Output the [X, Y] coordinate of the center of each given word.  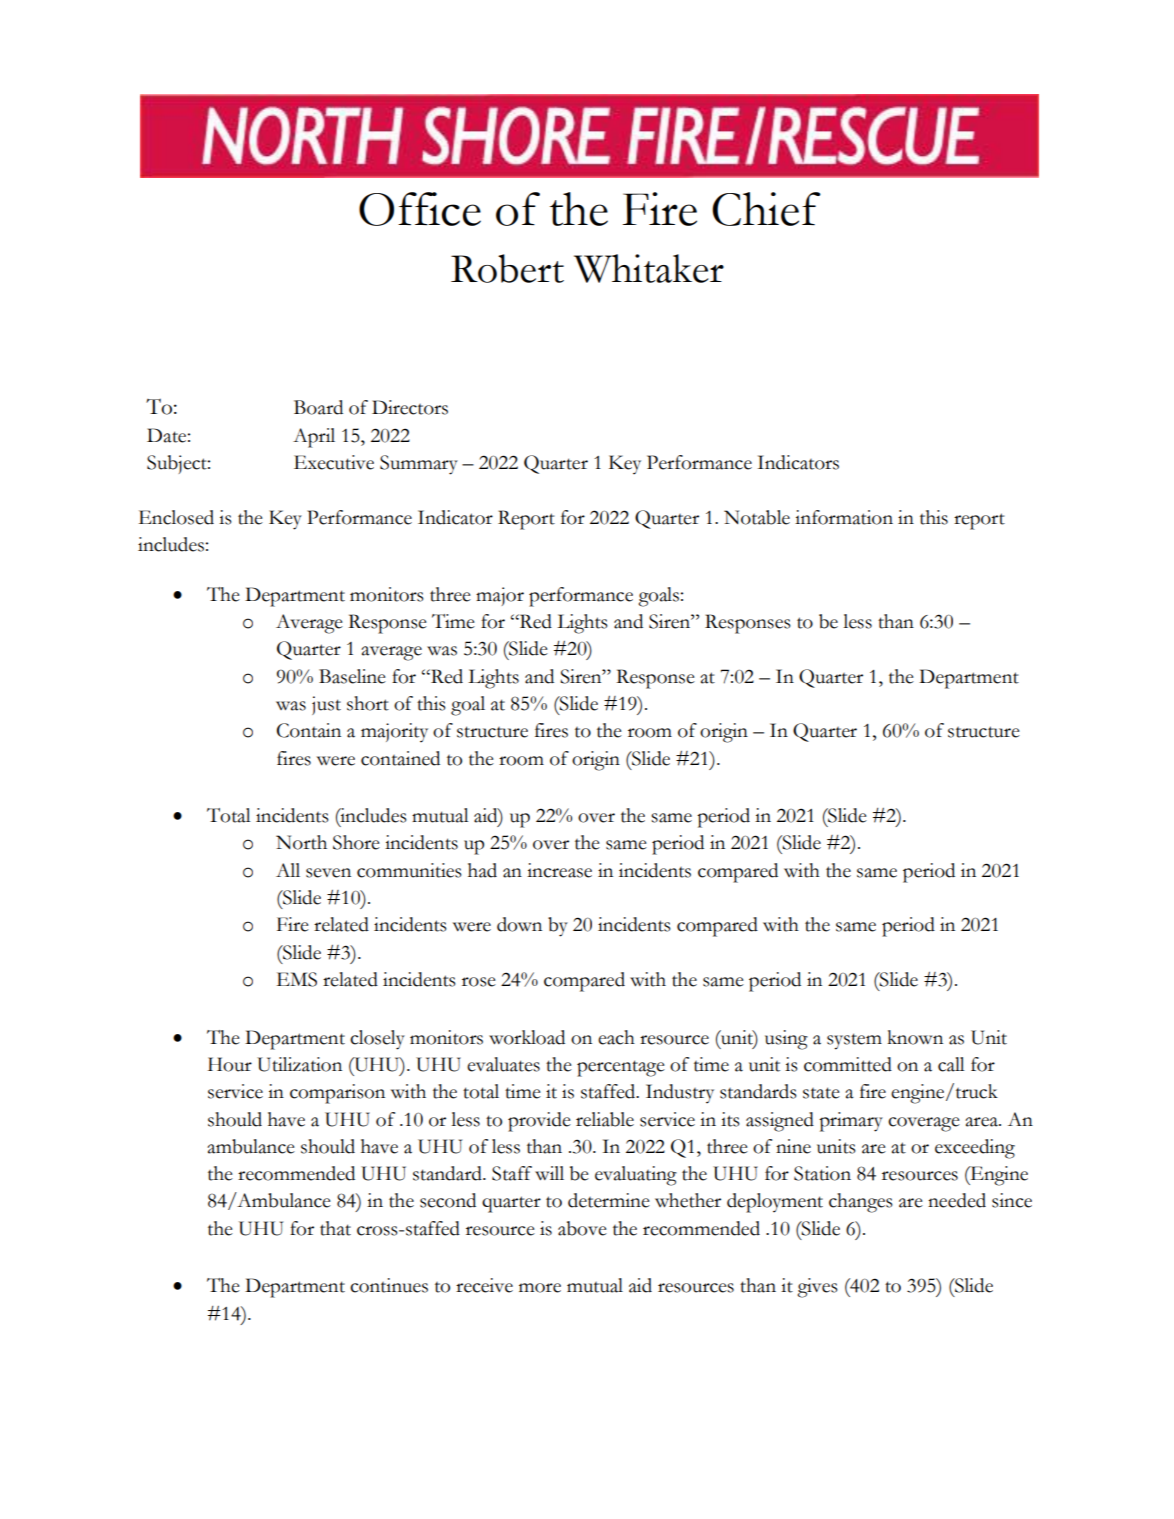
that [335, 1228]
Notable [757, 517]
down [519, 924]
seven [328, 873]
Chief [766, 209]
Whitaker [649, 268]
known [915, 1037]
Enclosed [176, 517]
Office [420, 209]
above [582, 1228]
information [844, 517]
